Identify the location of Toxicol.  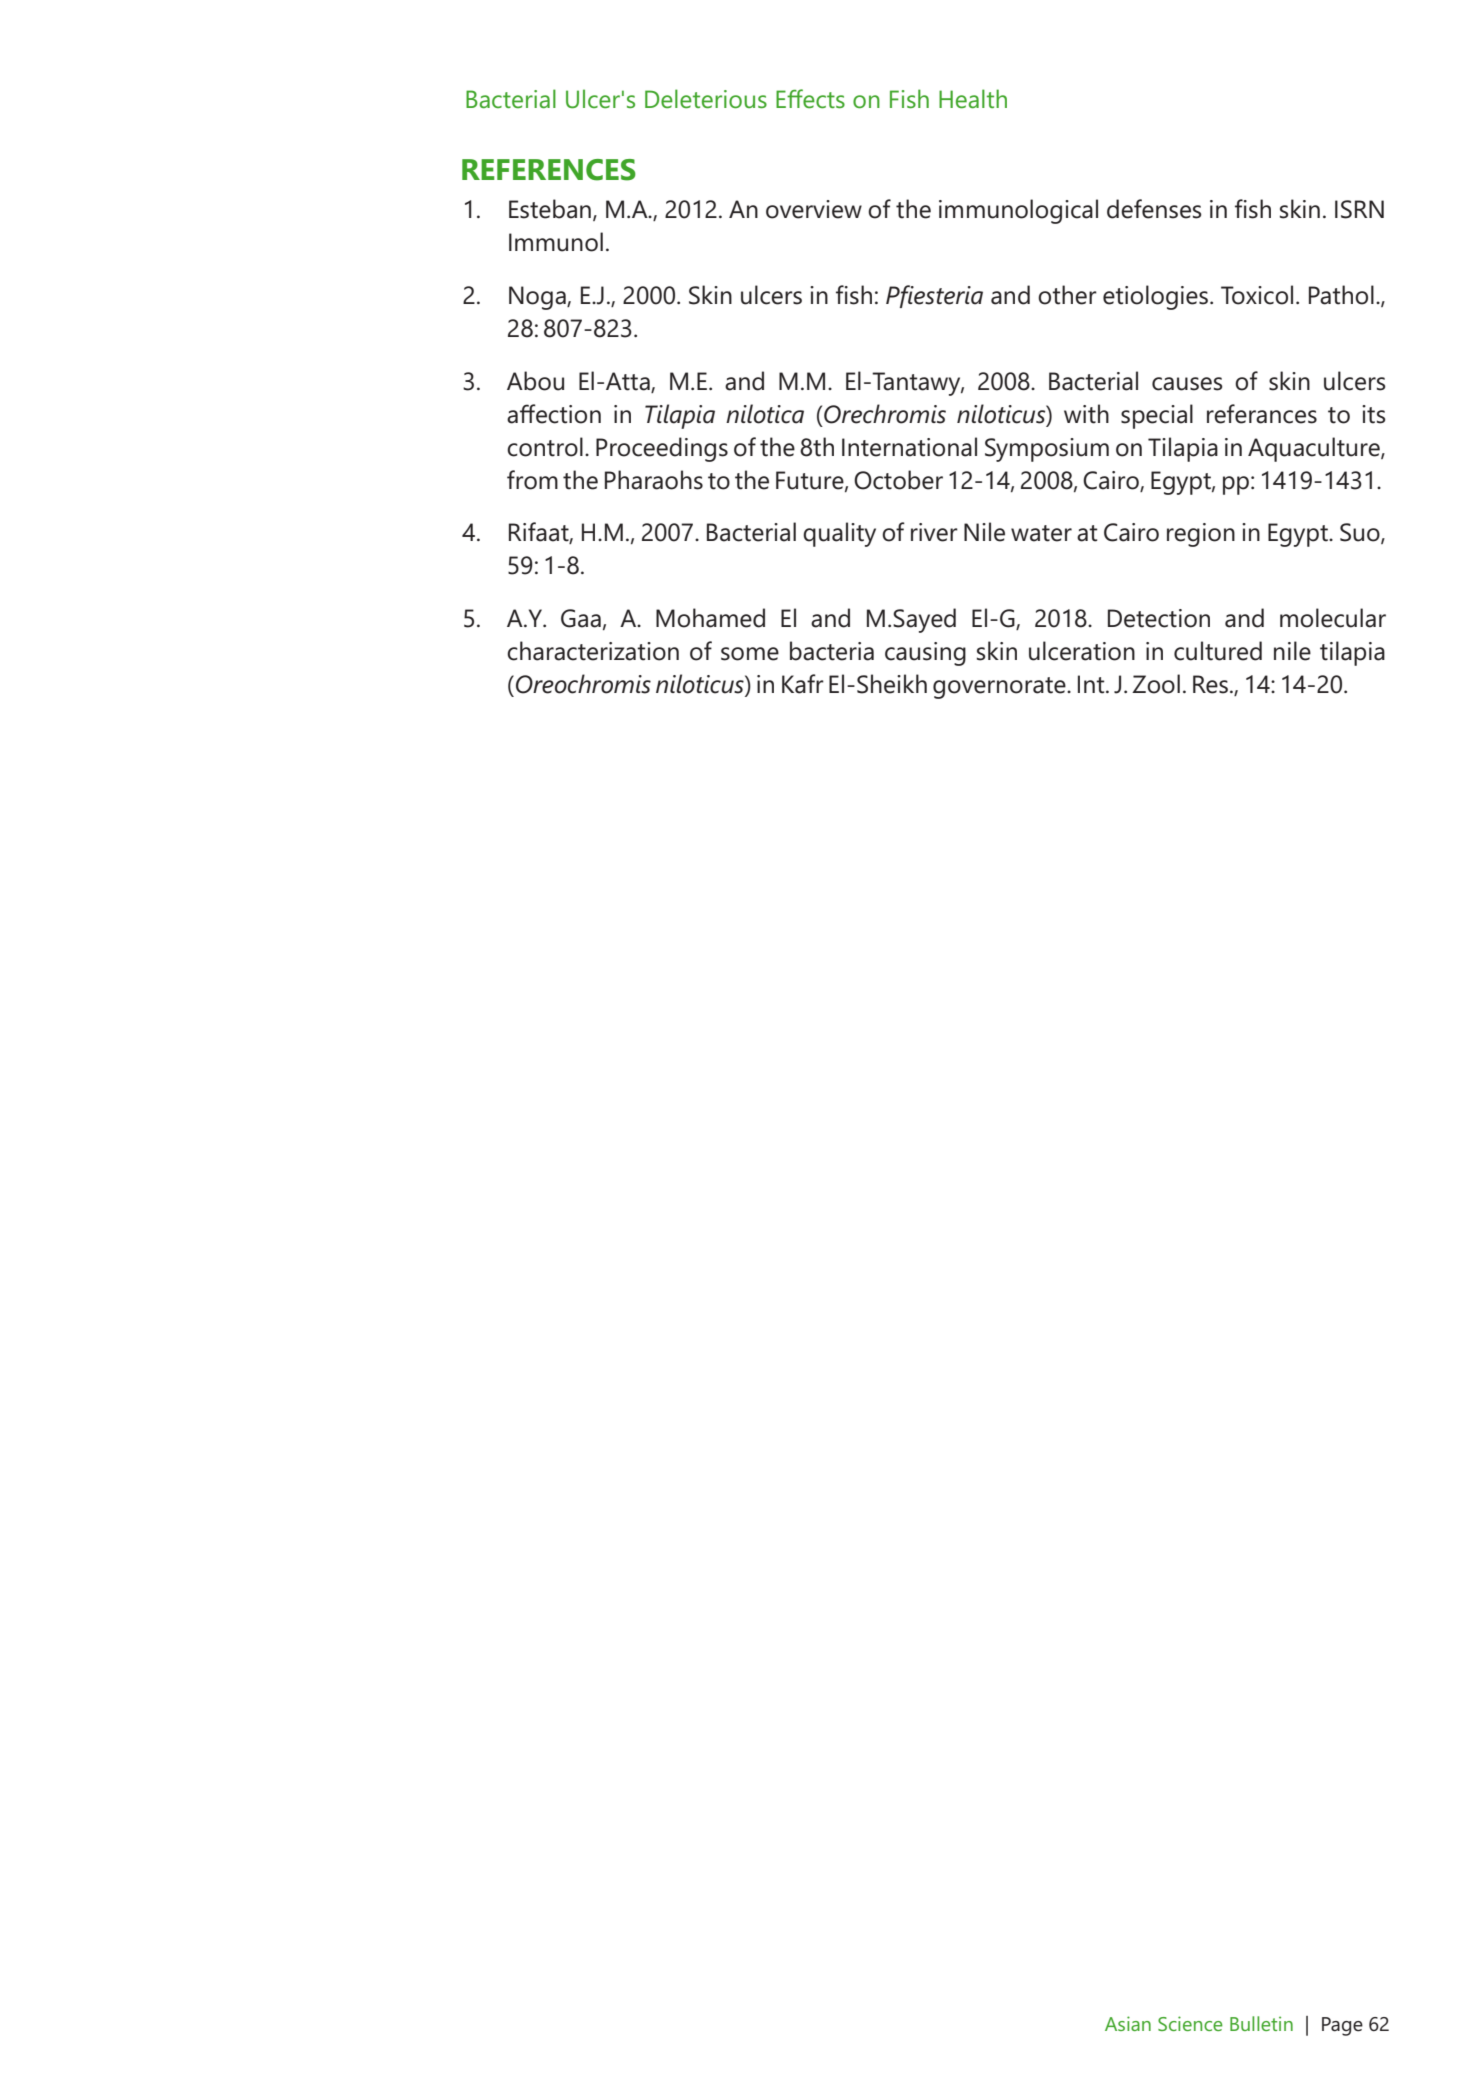
(1257, 295).
